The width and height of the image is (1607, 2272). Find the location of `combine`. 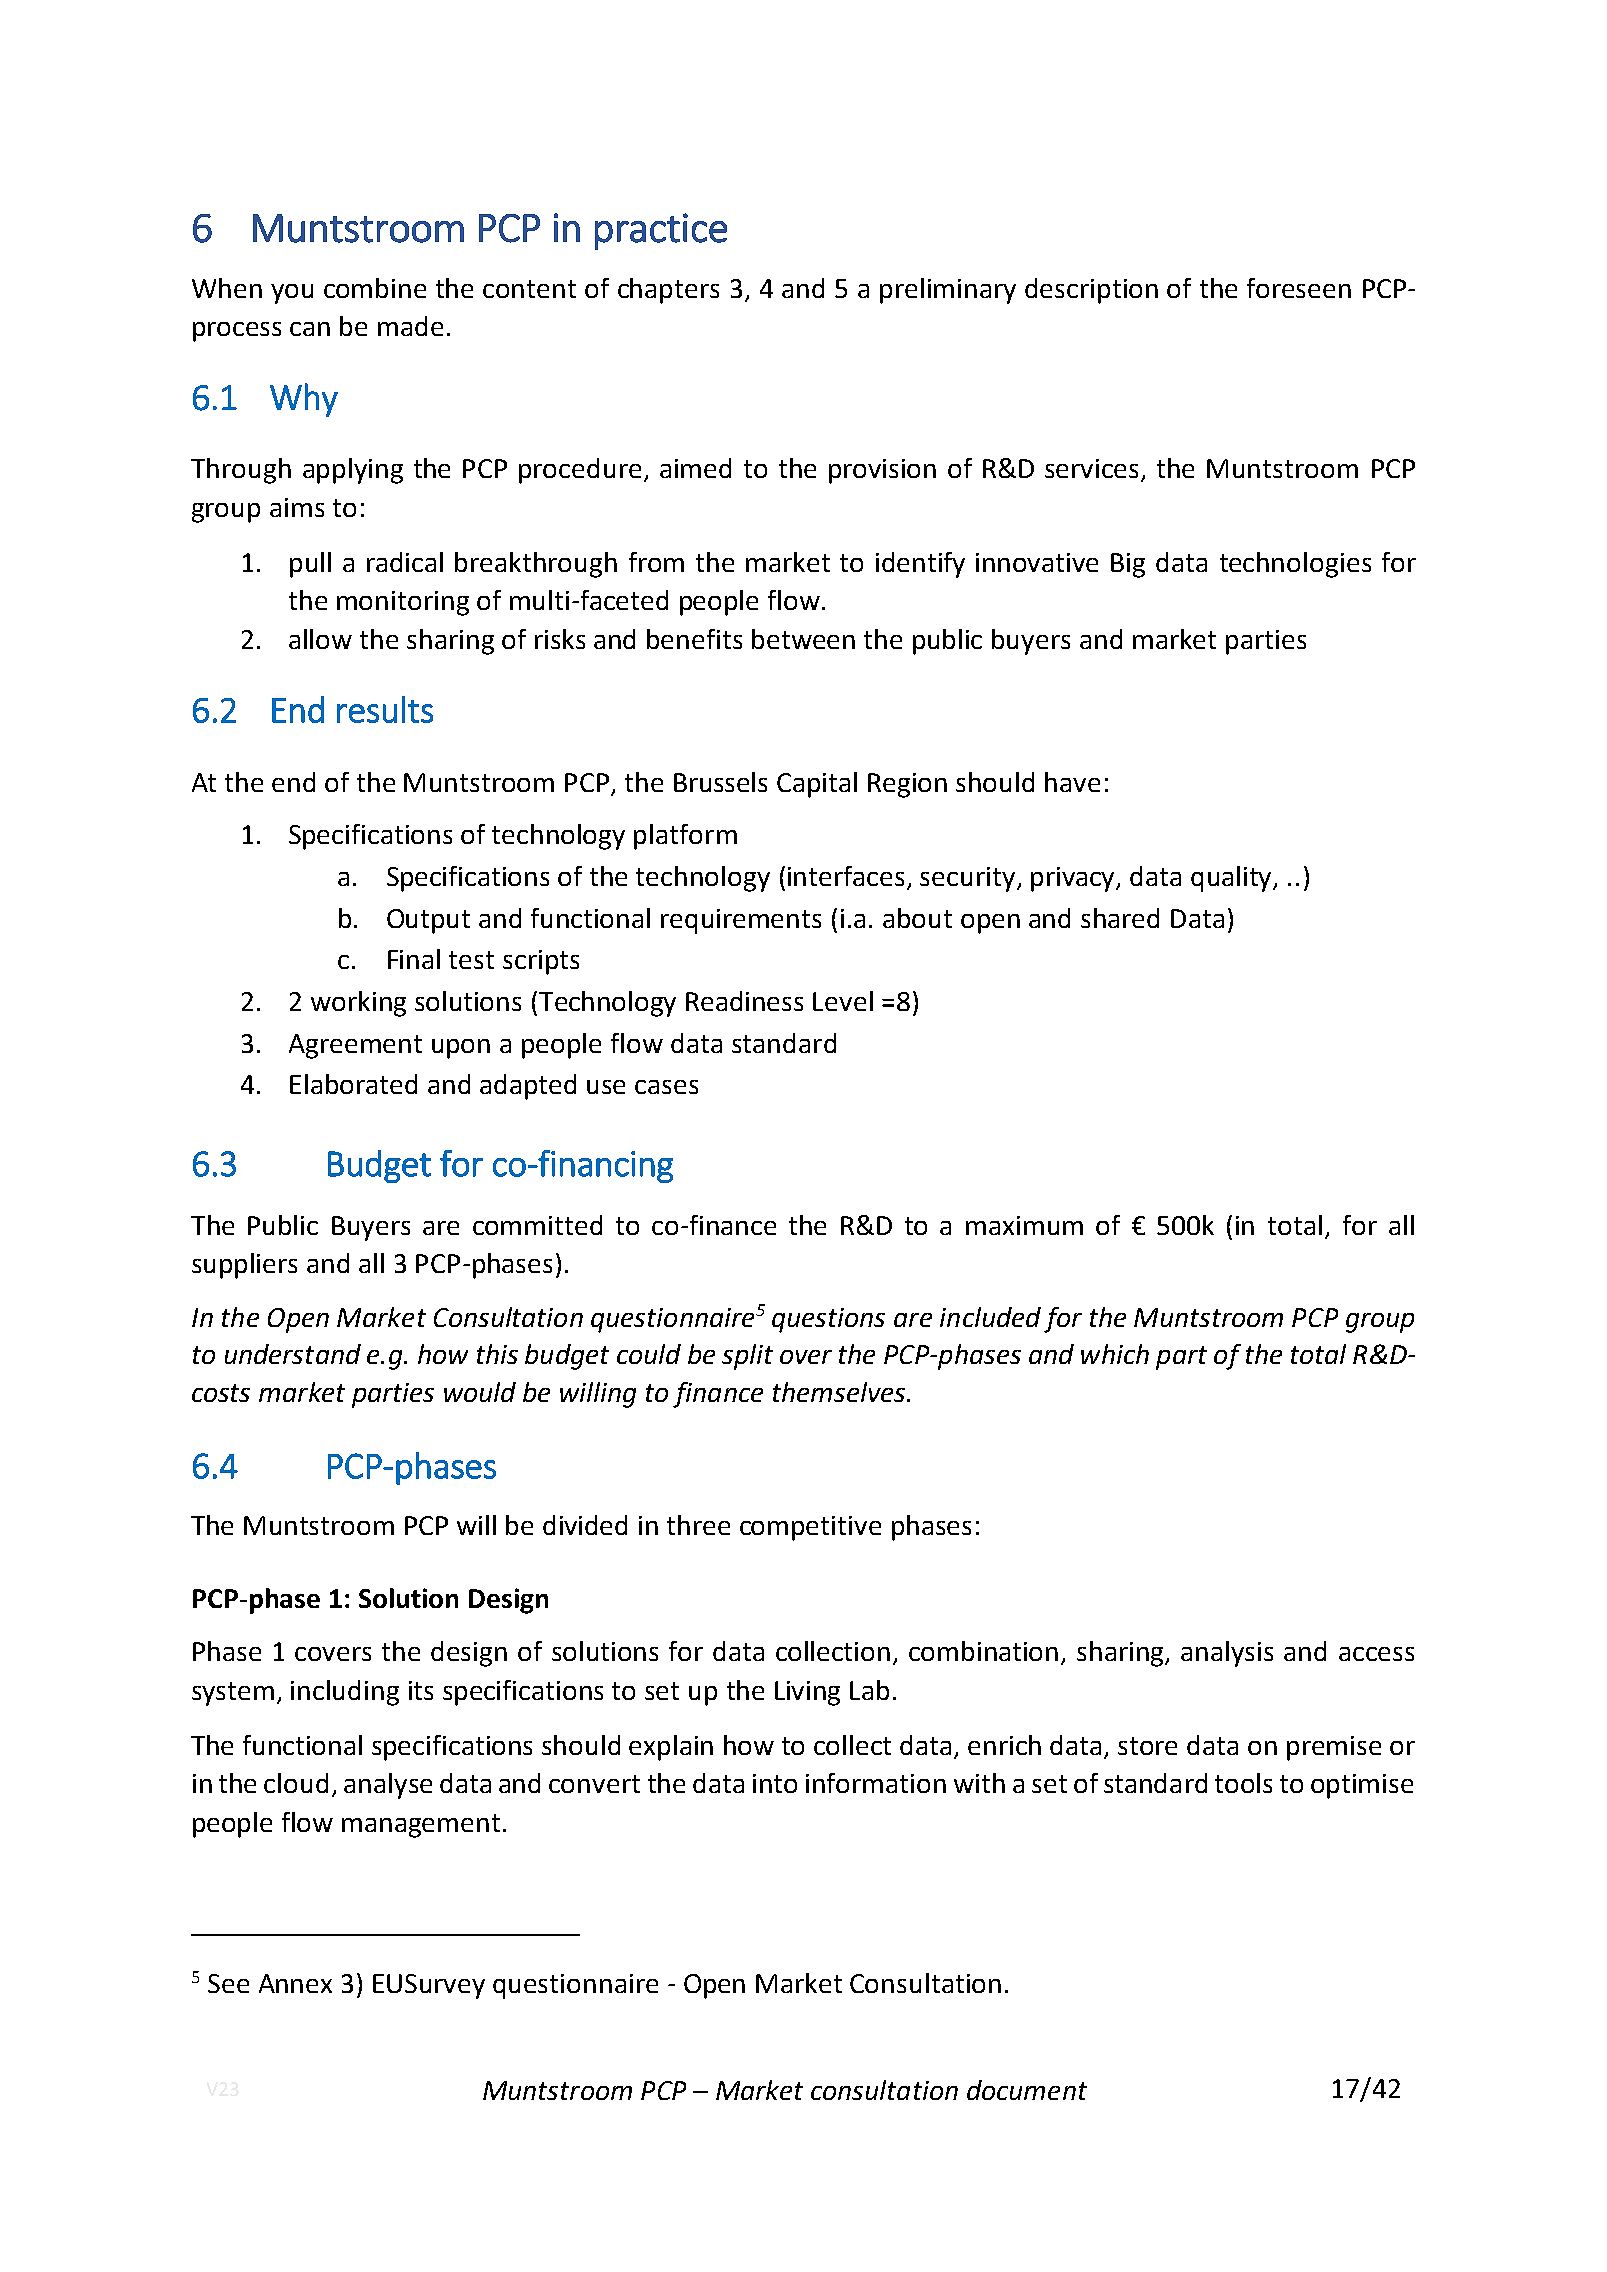

combine is located at coordinates (375, 288).
